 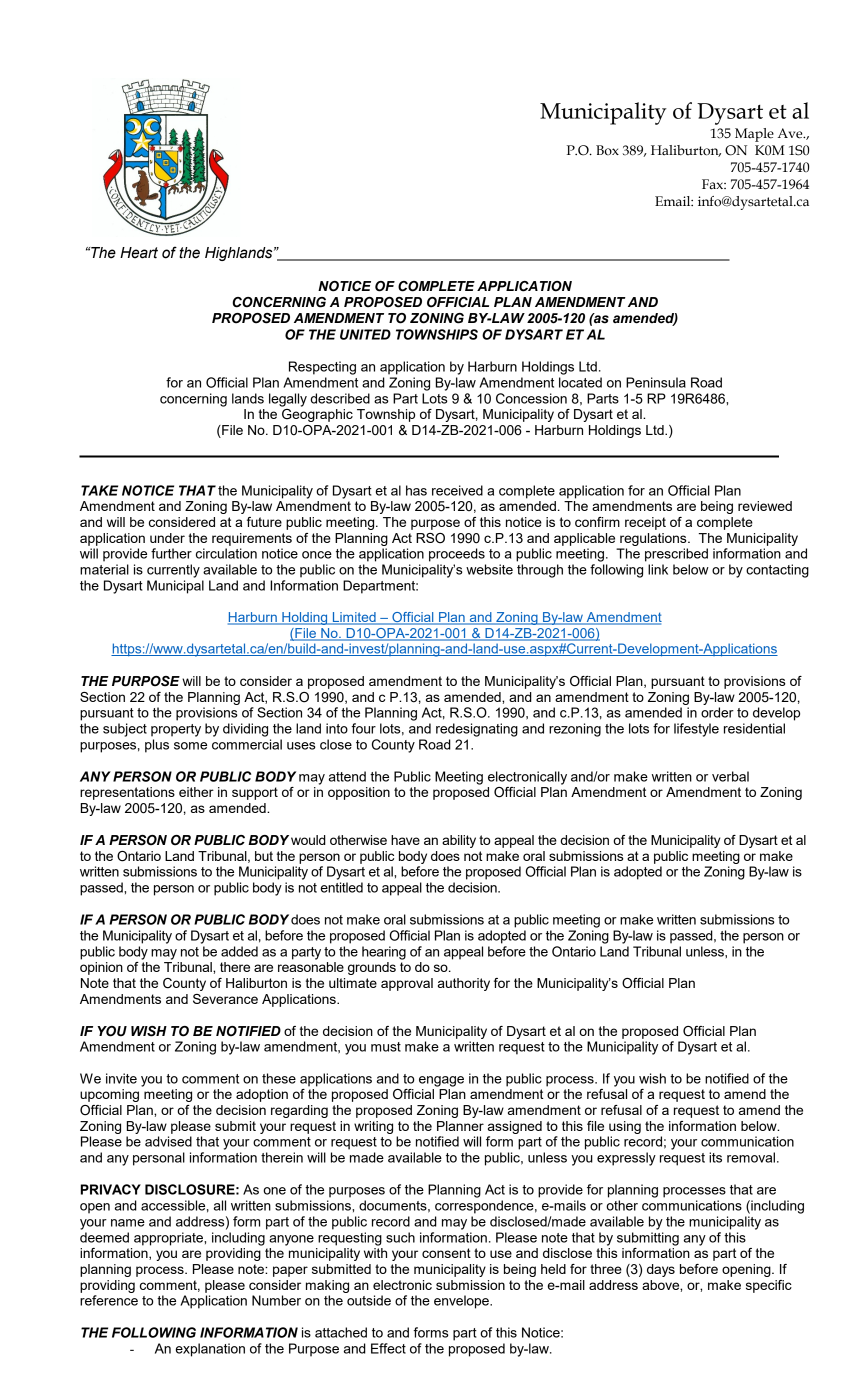 What do you see at coordinates (109, 1300) in the page?
I see `reference` at bounding box center [109, 1300].
